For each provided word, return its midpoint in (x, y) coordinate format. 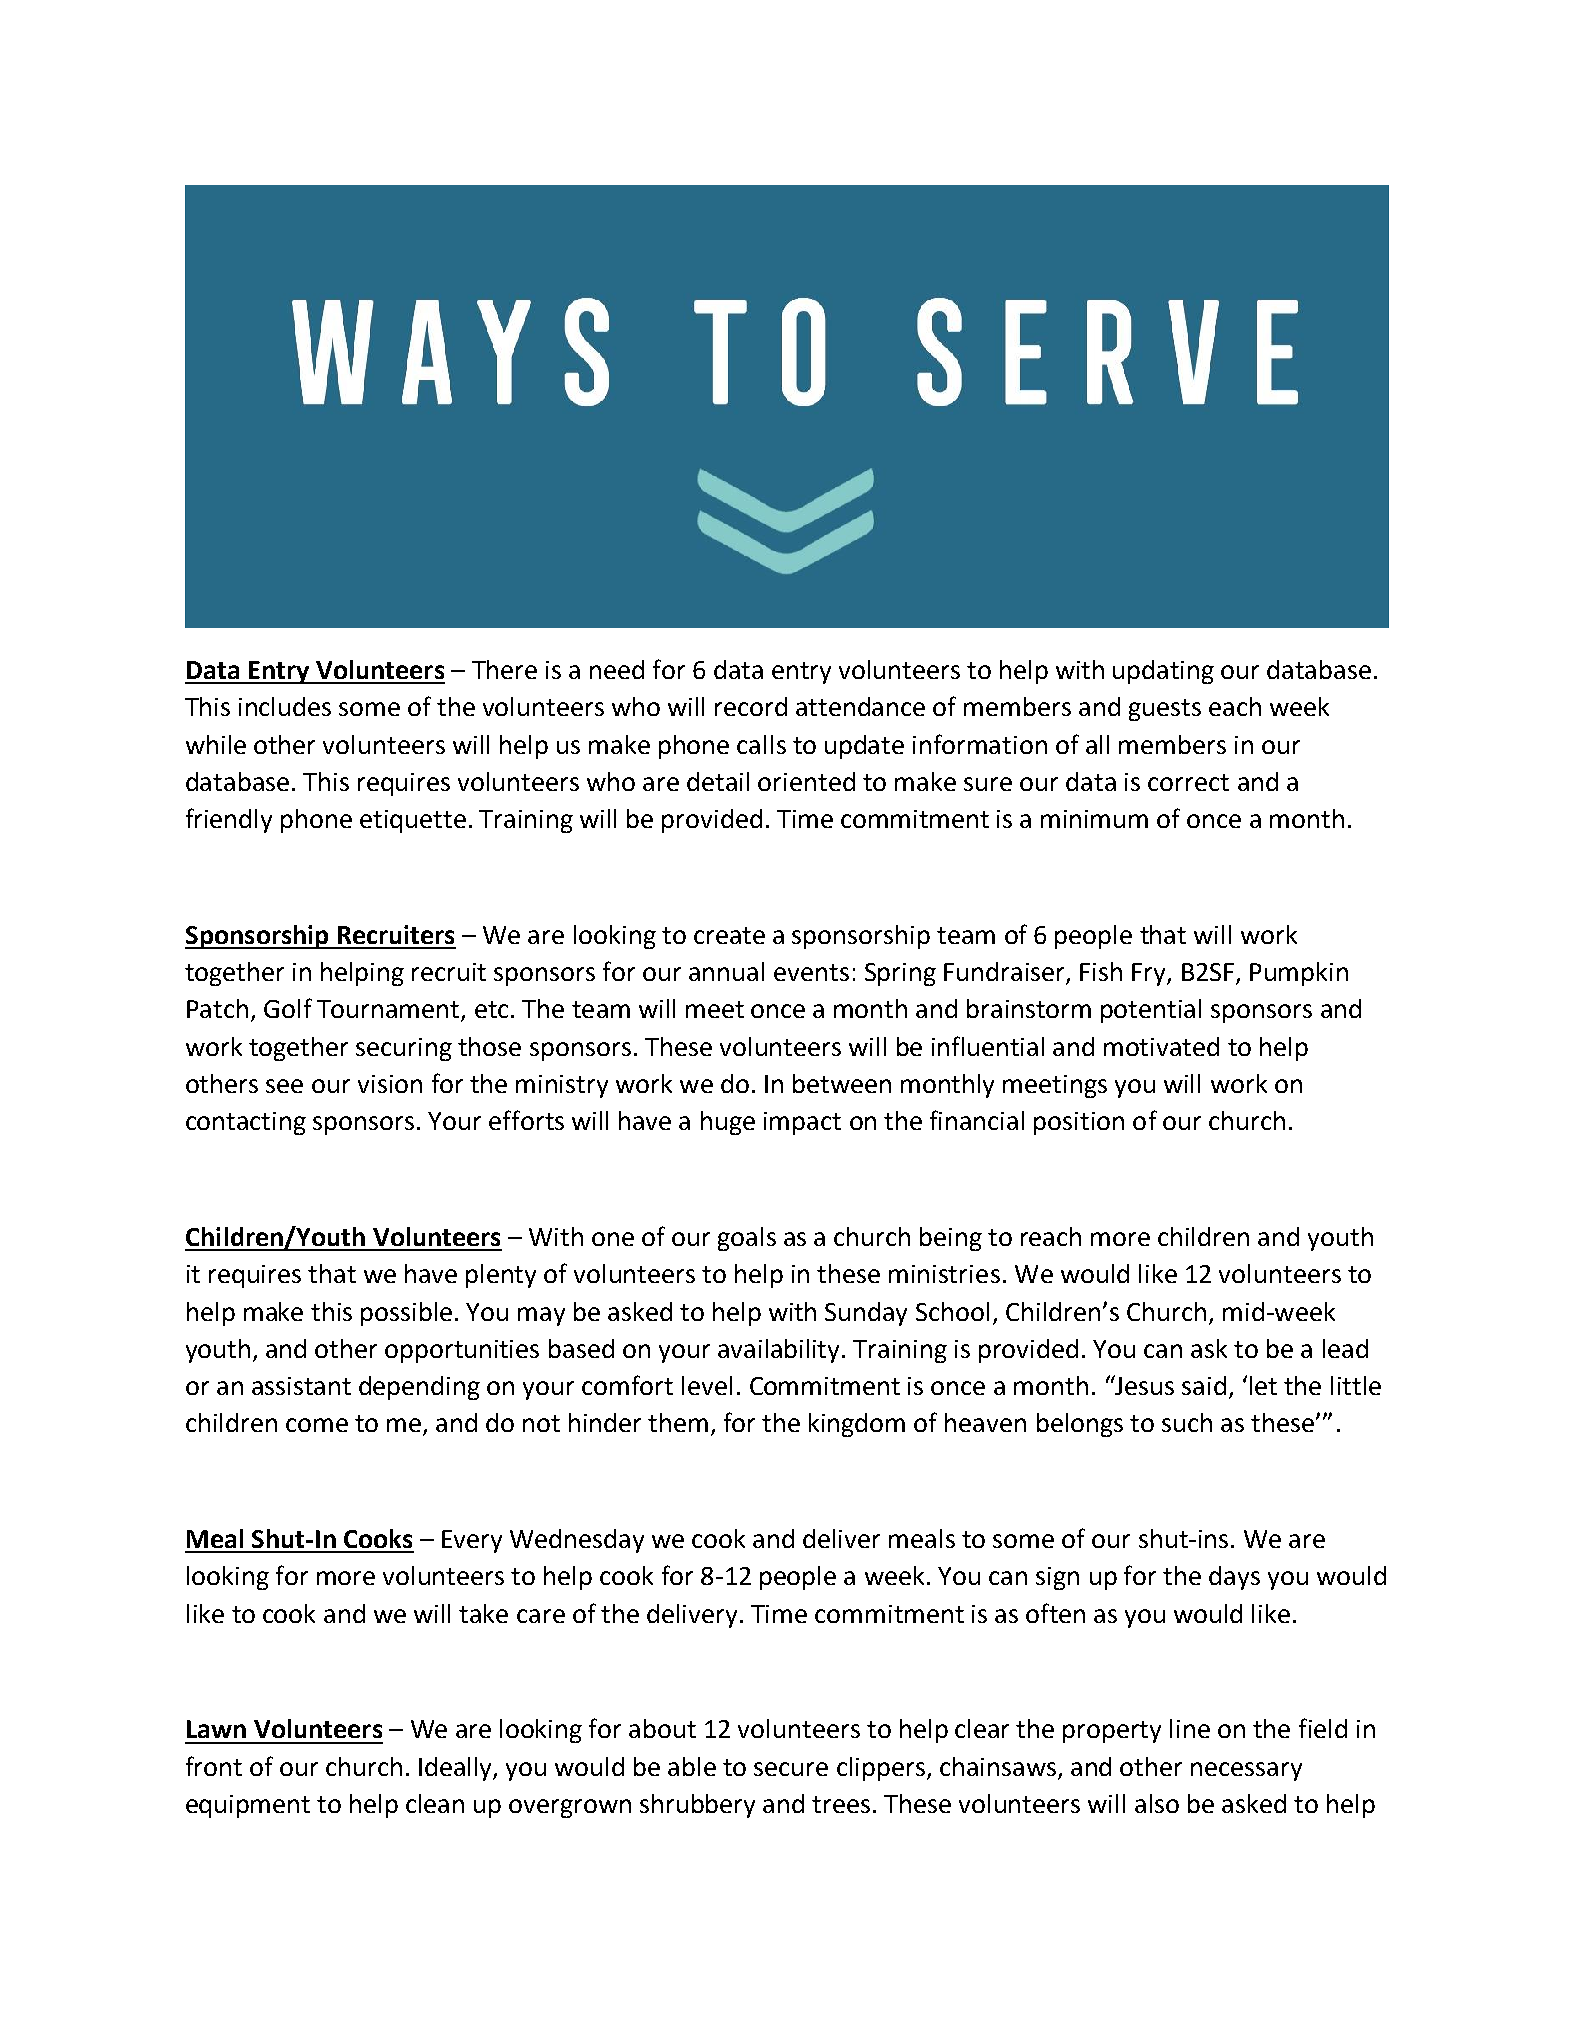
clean (435, 1803)
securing (404, 1049)
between (842, 1083)
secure (791, 1769)
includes (285, 706)
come (317, 1425)
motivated (1161, 1046)
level (707, 1385)
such (1187, 1422)
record (751, 706)
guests (1165, 710)
